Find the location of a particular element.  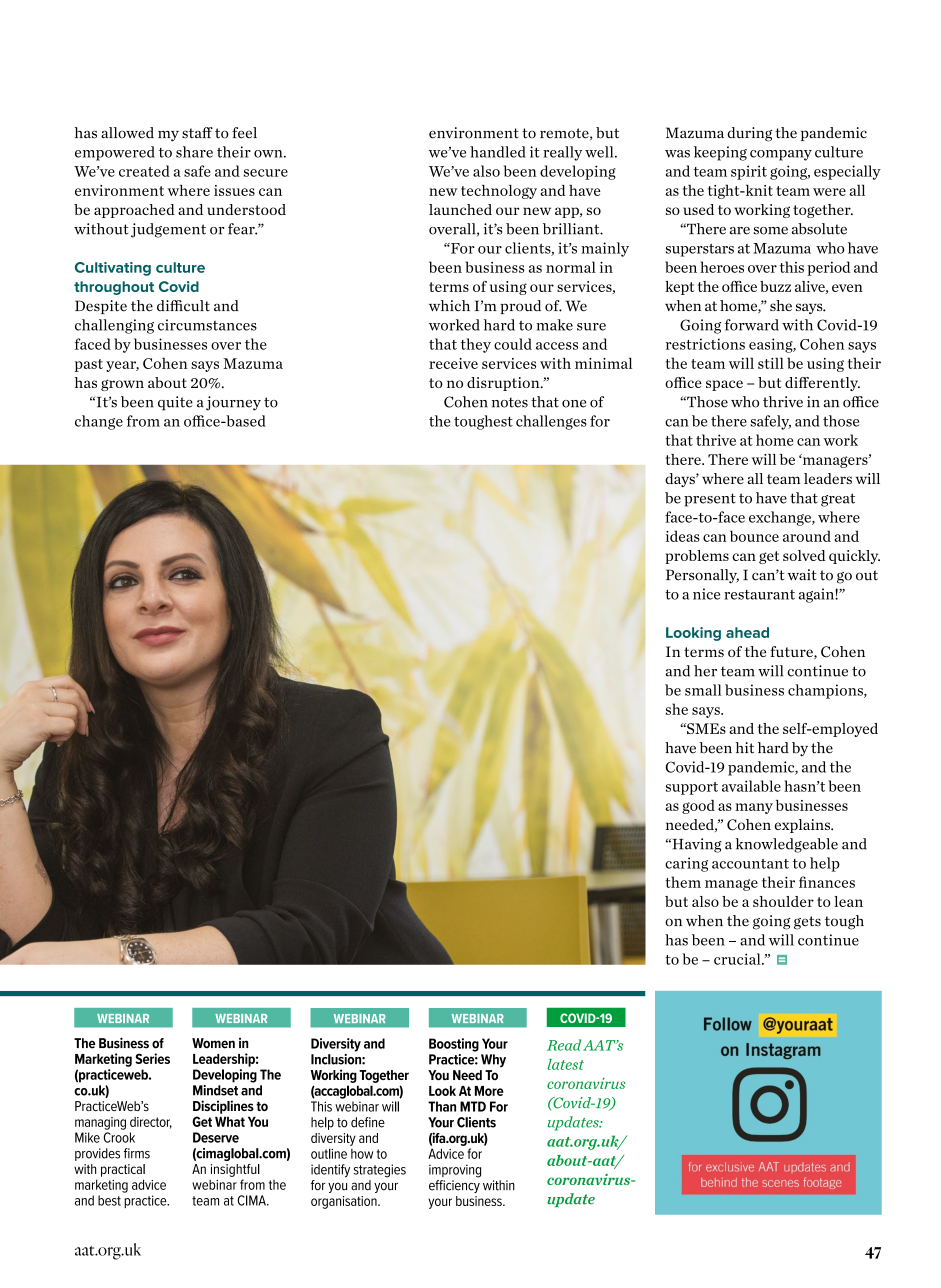

share is located at coordinates (194, 152).
